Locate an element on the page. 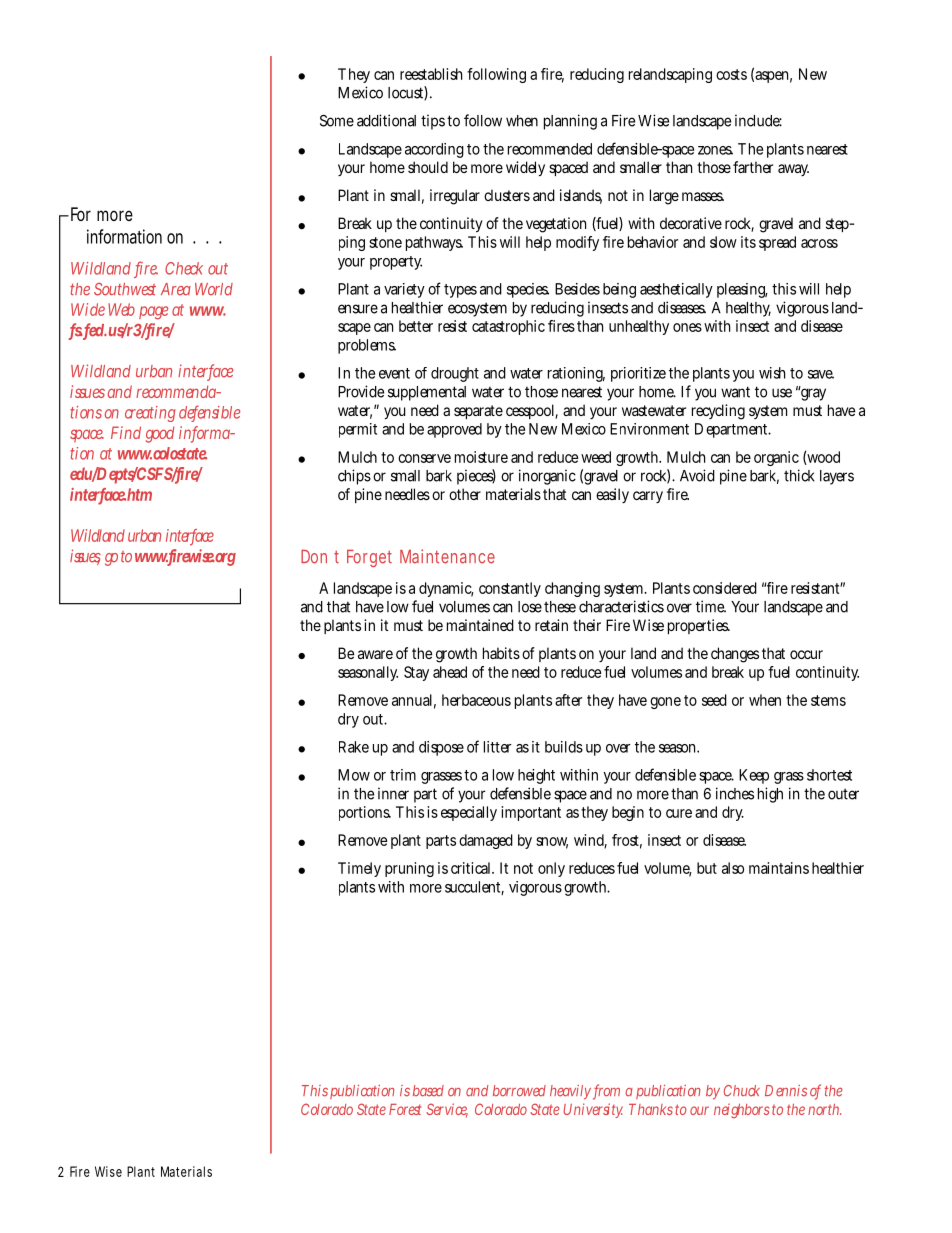 The width and height of the document is (952, 1233). constantly is located at coordinates (510, 589).
